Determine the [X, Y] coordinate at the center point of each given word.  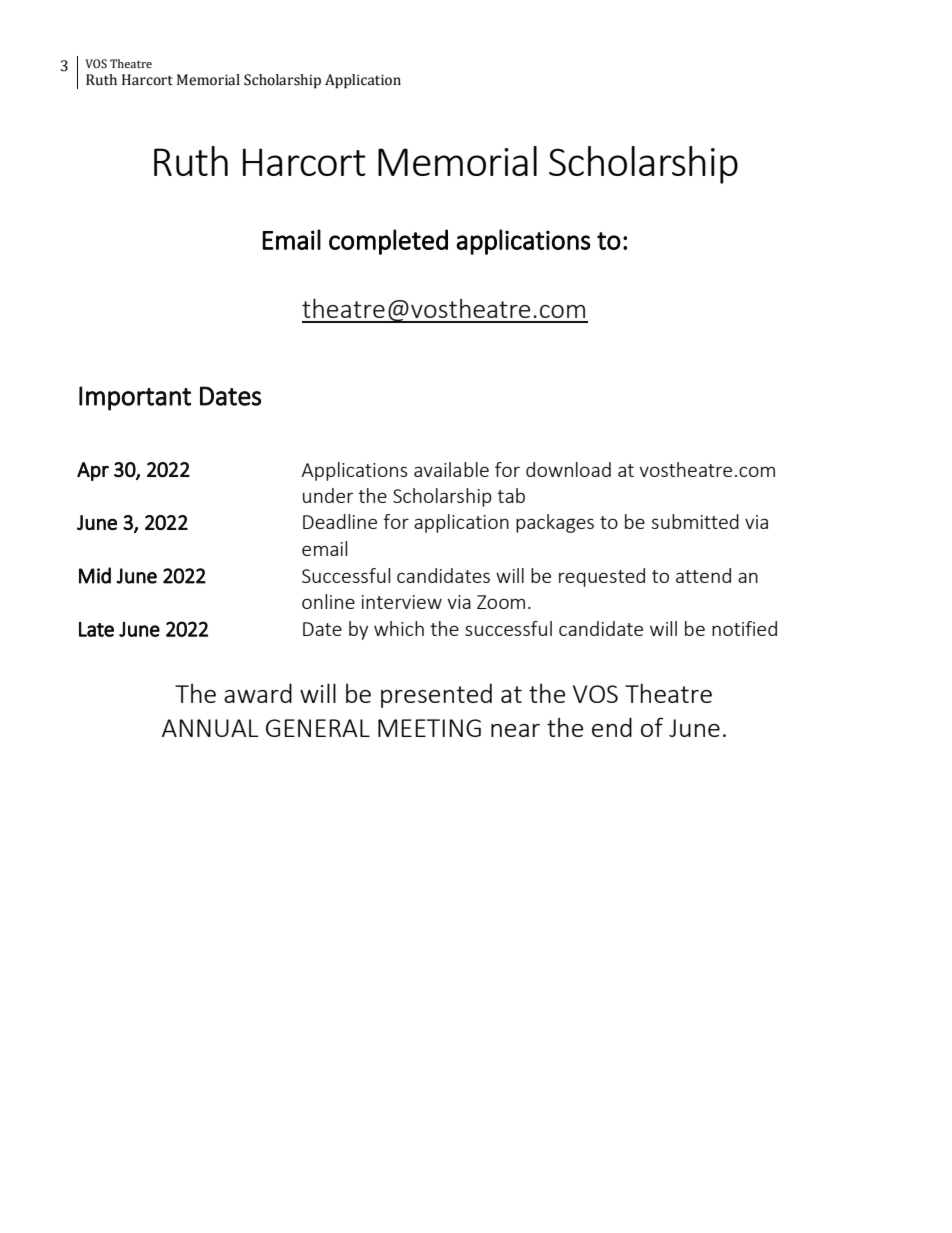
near [515, 730]
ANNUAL [210, 728]
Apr [93, 471]
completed [388, 242]
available [451, 469]
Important [135, 398]
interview [402, 602]
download [568, 469]
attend [703, 575]
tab [511, 495]
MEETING [429, 728]
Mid [95, 575]
